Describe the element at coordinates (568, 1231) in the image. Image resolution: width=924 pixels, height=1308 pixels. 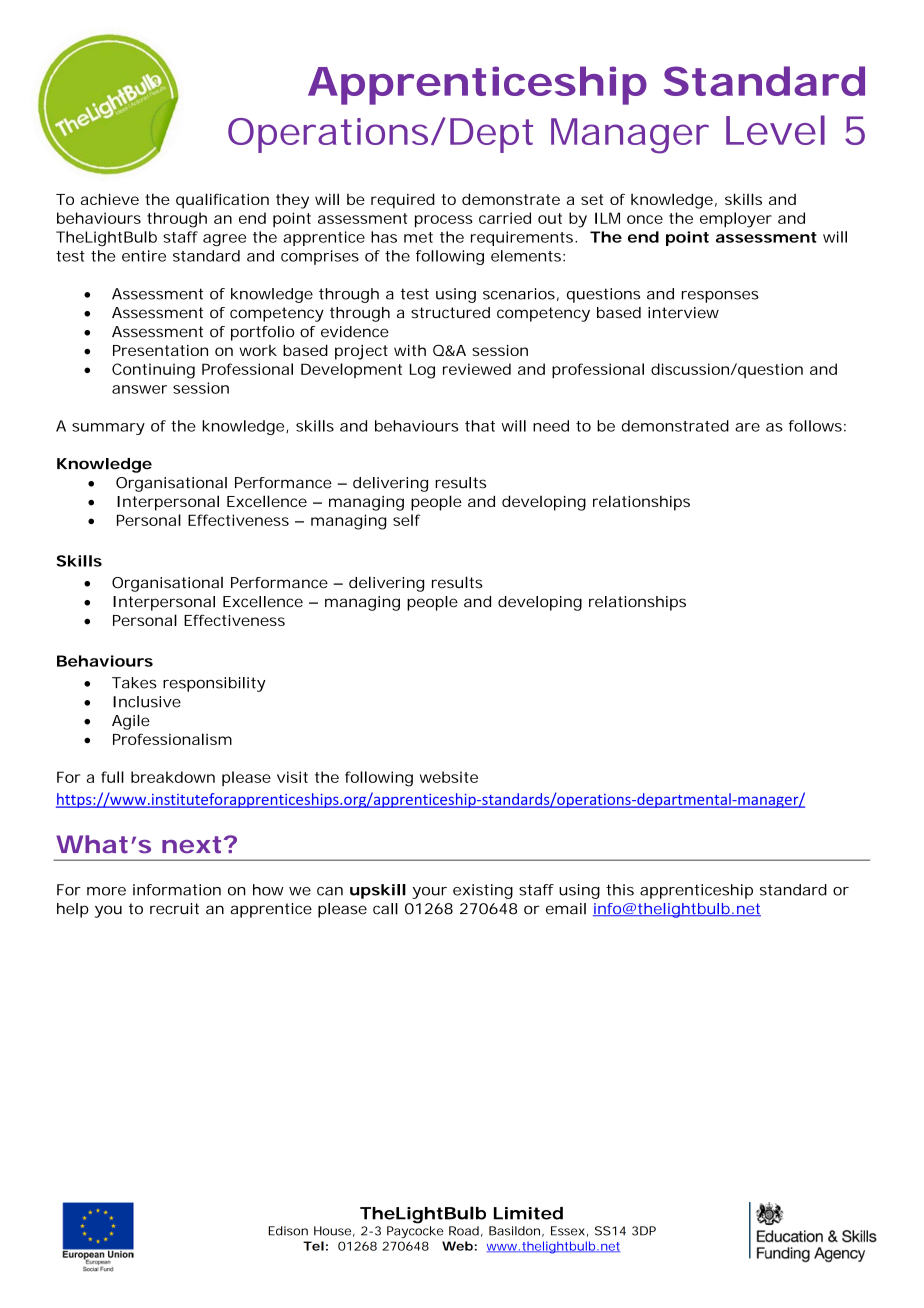
I see `Essex` at that location.
